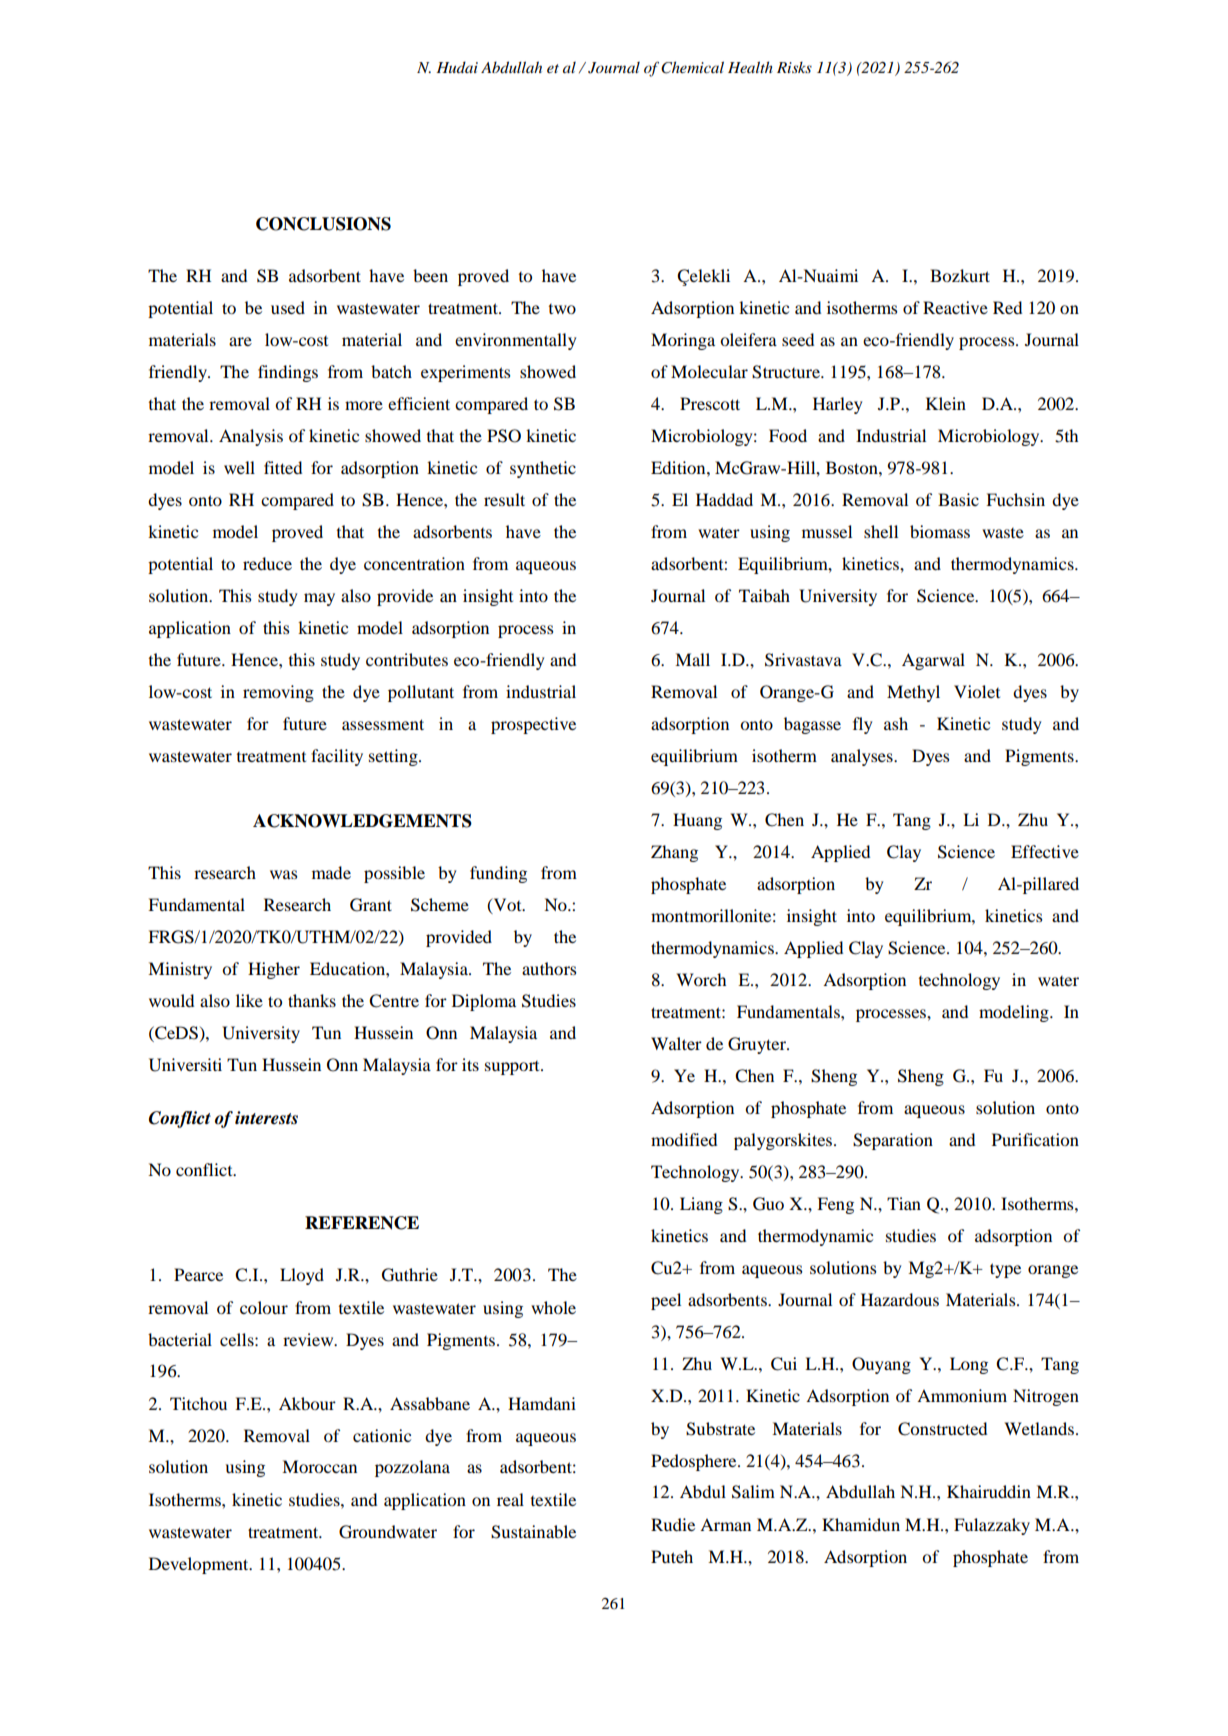 Image resolution: width=1228 pixels, height=1736 pixels. Describe the element at coordinates (692, 659) in the screenshot. I see `Mall` at that location.
